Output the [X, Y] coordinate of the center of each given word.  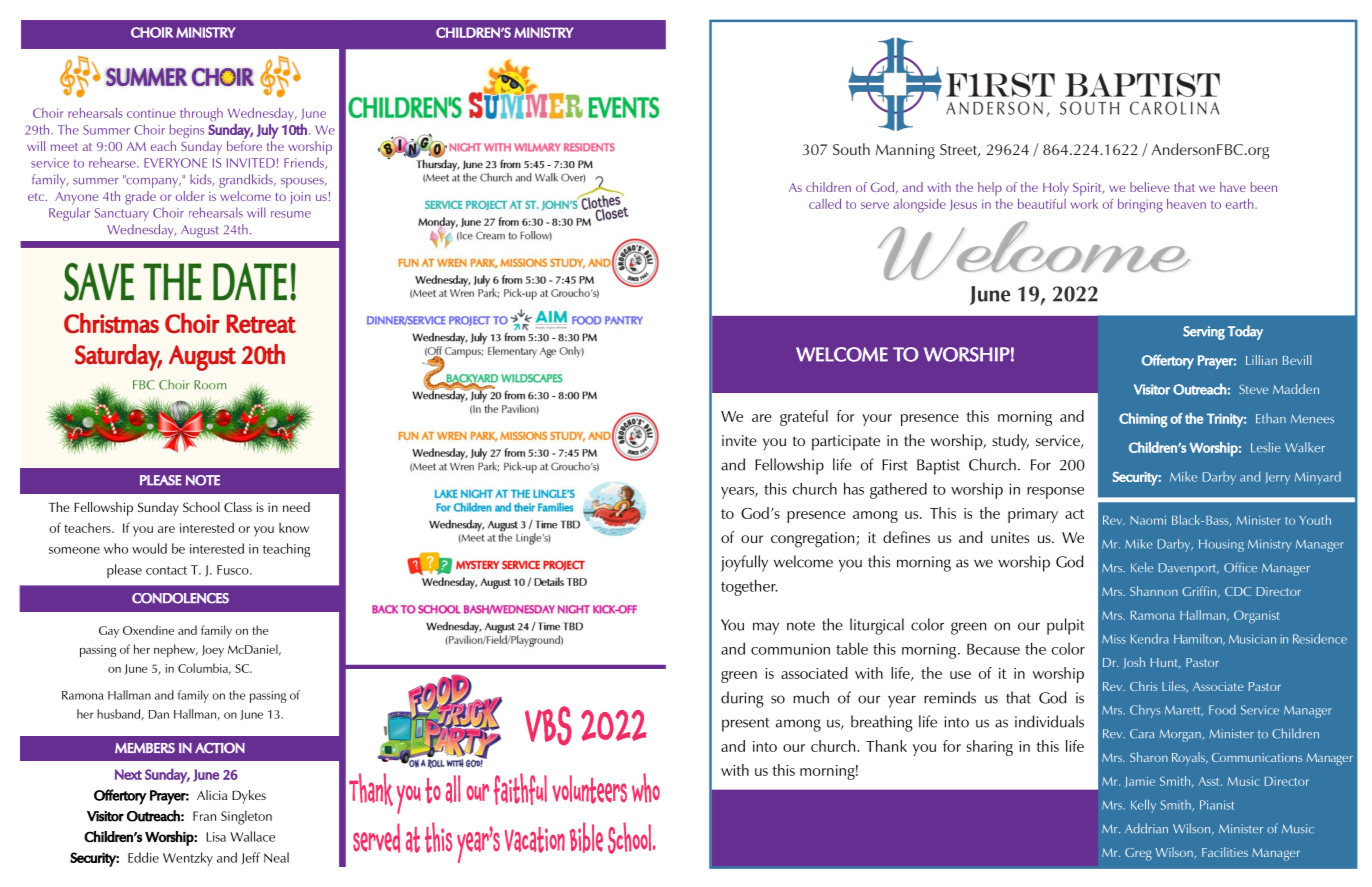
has [854, 488]
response [1055, 493]
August [200, 231]
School [201, 507]
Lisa [216, 837]
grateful [804, 418]
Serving [1204, 333]
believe [1150, 187]
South [851, 149]
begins [187, 131]
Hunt [1166, 663]
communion [790, 649]
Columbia [204, 669]
